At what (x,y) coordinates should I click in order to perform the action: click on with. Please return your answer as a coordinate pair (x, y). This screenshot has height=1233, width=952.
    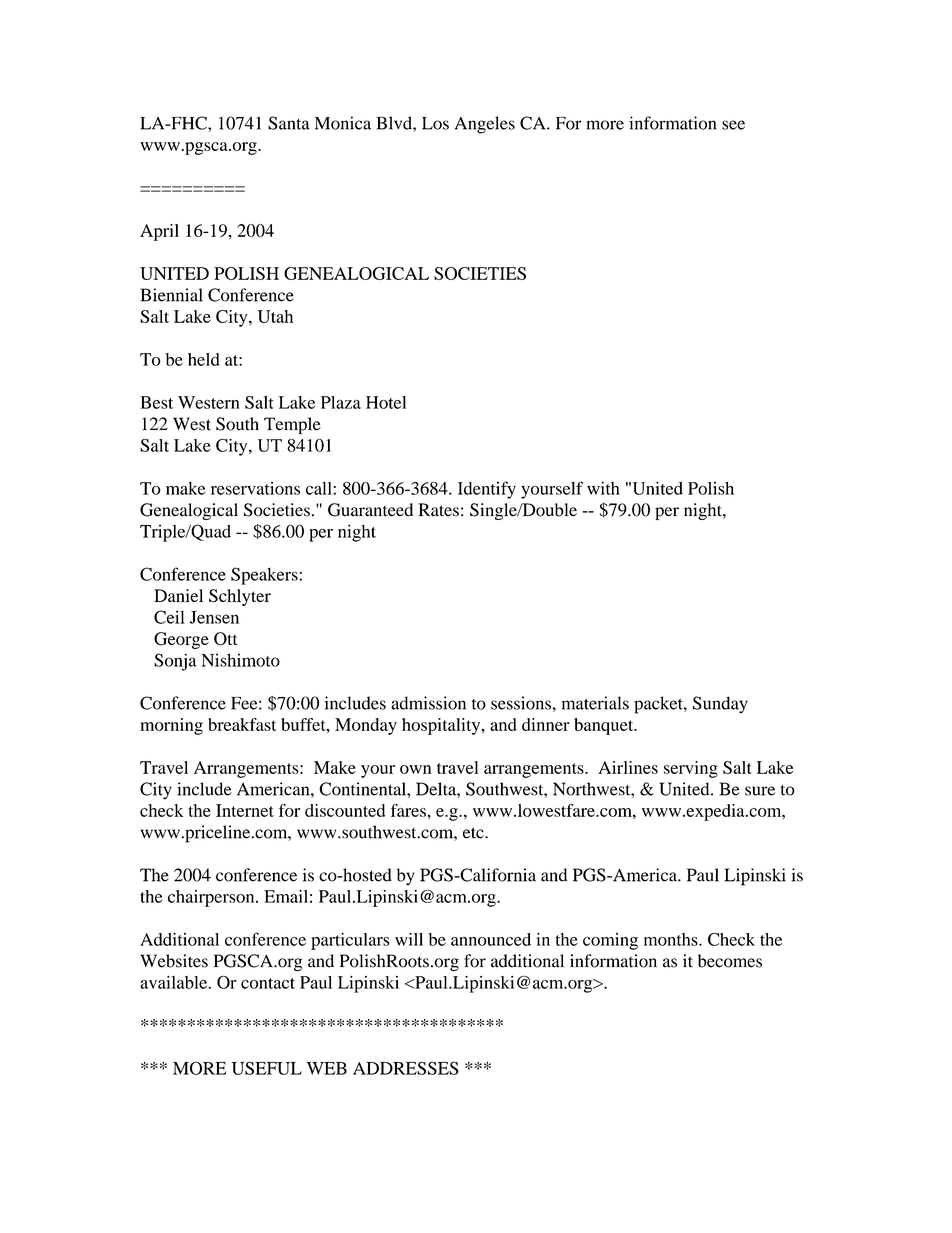
    Looking at the image, I should click on (603, 488).
